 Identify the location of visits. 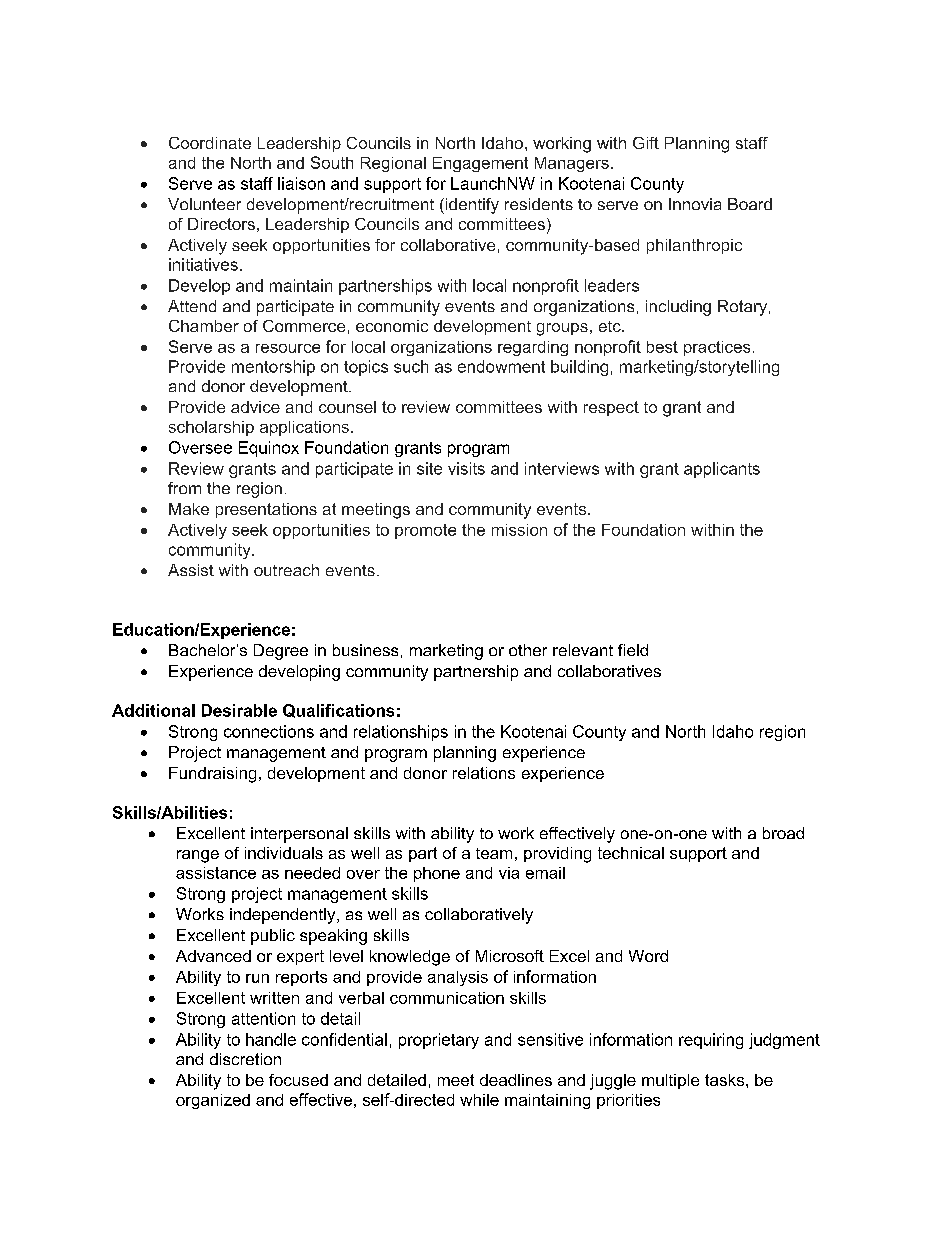
(466, 468).
